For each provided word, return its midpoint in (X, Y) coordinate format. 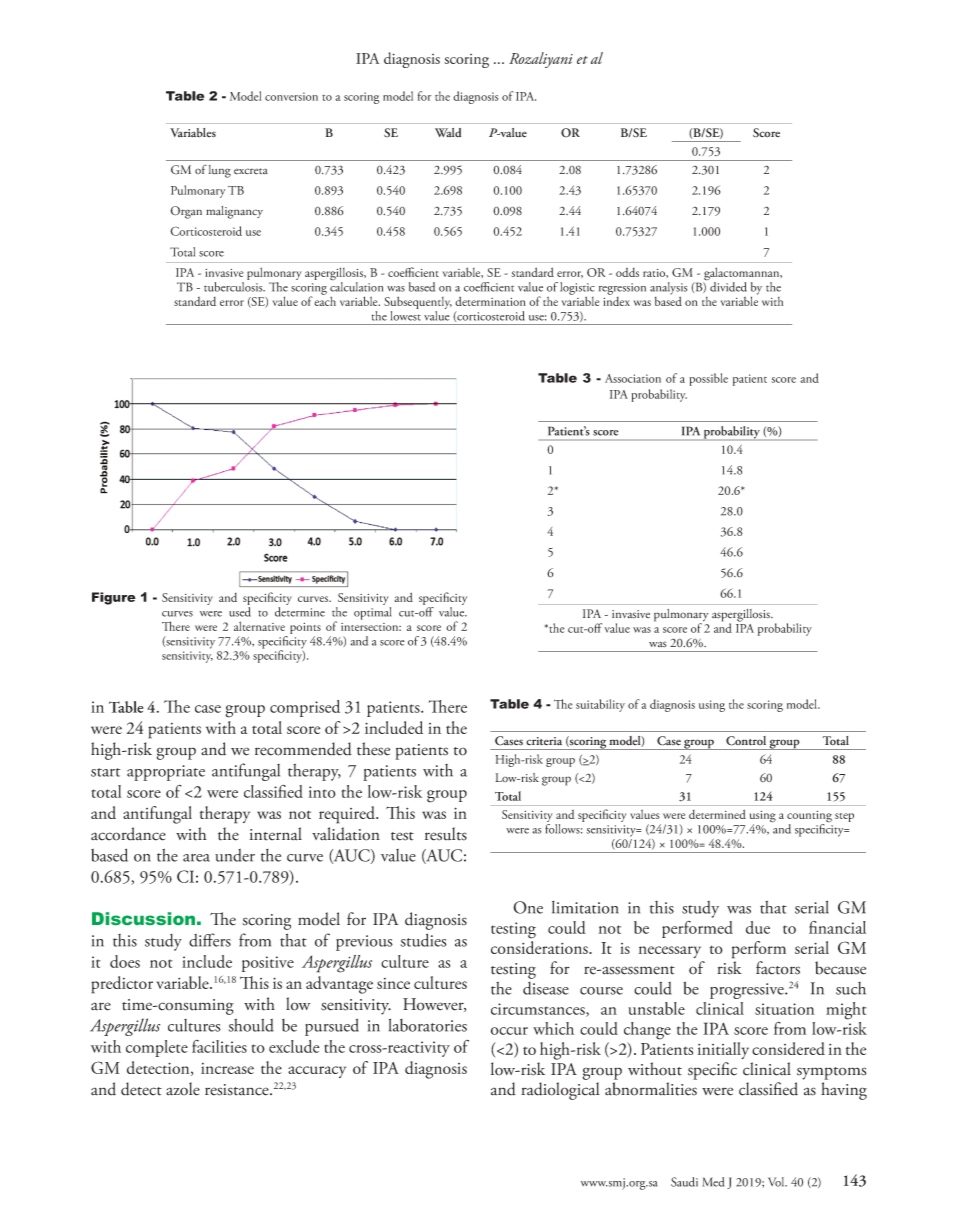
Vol (777, 1182)
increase (227, 1068)
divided (728, 287)
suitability (600, 705)
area (196, 858)
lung (220, 171)
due (758, 927)
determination (490, 301)
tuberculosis (234, 287)
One (528, 907)
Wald (448, 132)
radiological (560, 1091)
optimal (373, 613)
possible (709, 379)
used (240, 612)
